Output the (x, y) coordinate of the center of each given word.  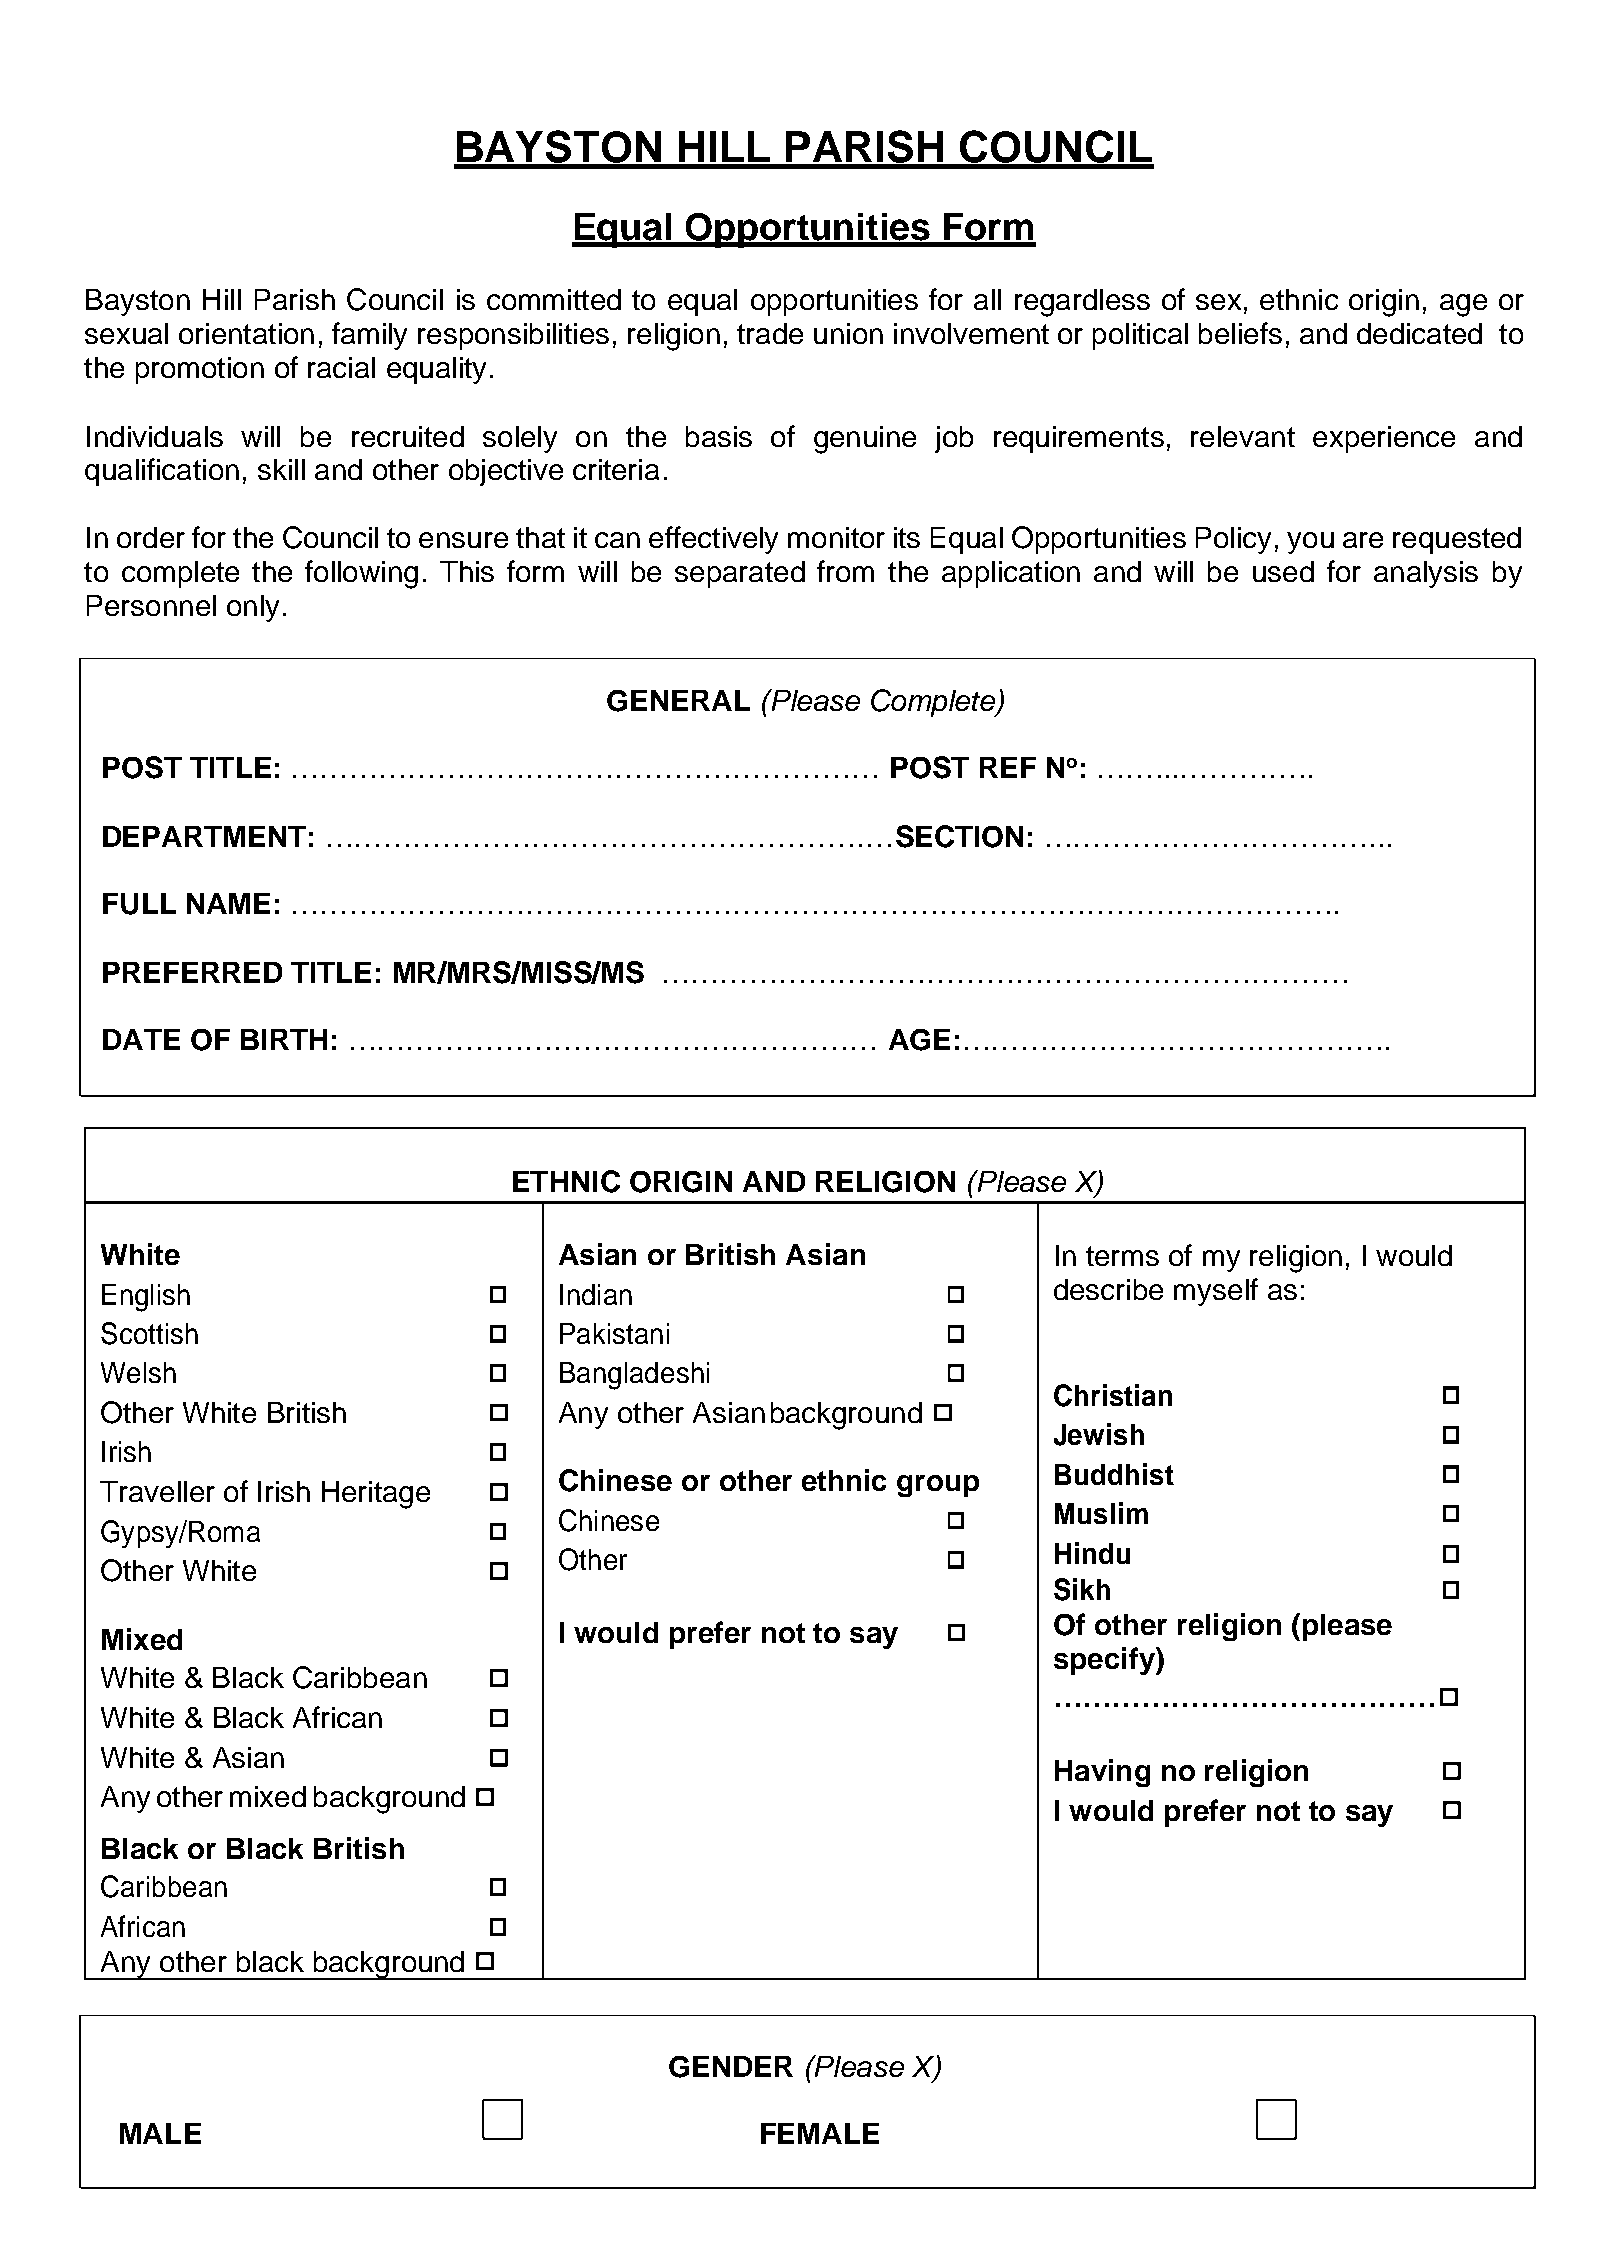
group (938, 1486)
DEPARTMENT (204, 836)
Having (1102, 1773)
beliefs (1240, 333)
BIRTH (284, 1039)
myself (1216, 1292)
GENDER (731, 2067)
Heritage (376, 1495)
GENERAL (678, 701)
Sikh (1082, 1589)
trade (770, 333)
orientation (246, 333)
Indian (596, 1294)
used (1283, 571)
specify (1105, 1661)
